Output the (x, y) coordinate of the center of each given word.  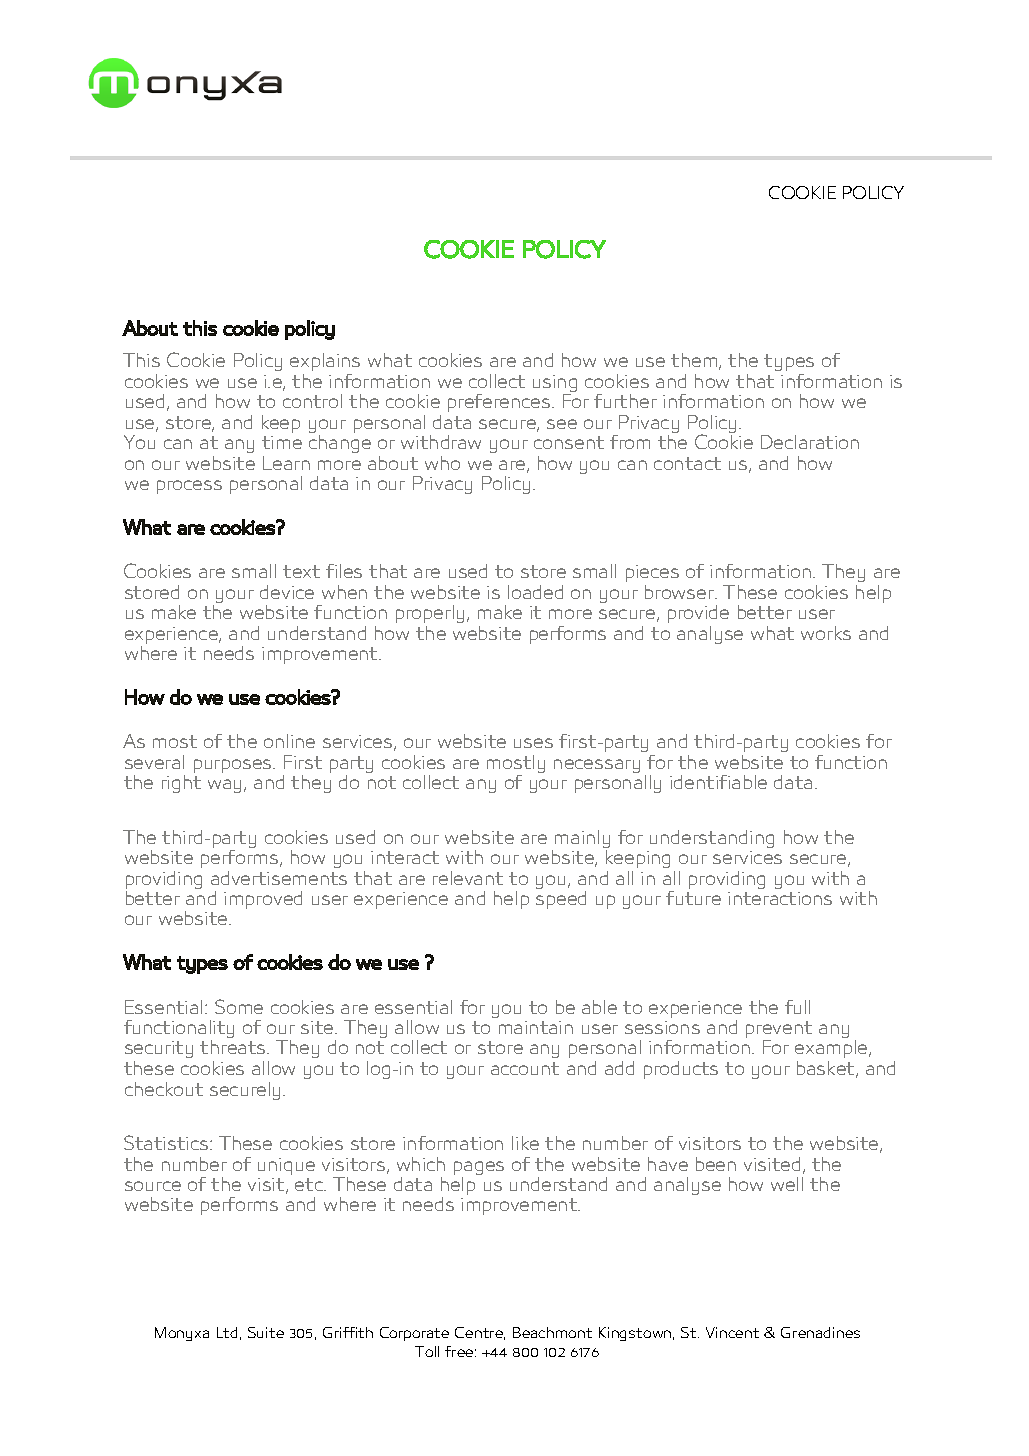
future (693, 898)
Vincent (732, 1332)
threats (234, 1047)
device (287, 592)
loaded (535, 592)
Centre (480, 1333)
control (312, 401)
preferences (499, 403)
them (695, 361)
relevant (468, 878)
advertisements (279, 878)
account (525, 1068)
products (681, 1070)
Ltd (227, 1332)
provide (698, 614)
